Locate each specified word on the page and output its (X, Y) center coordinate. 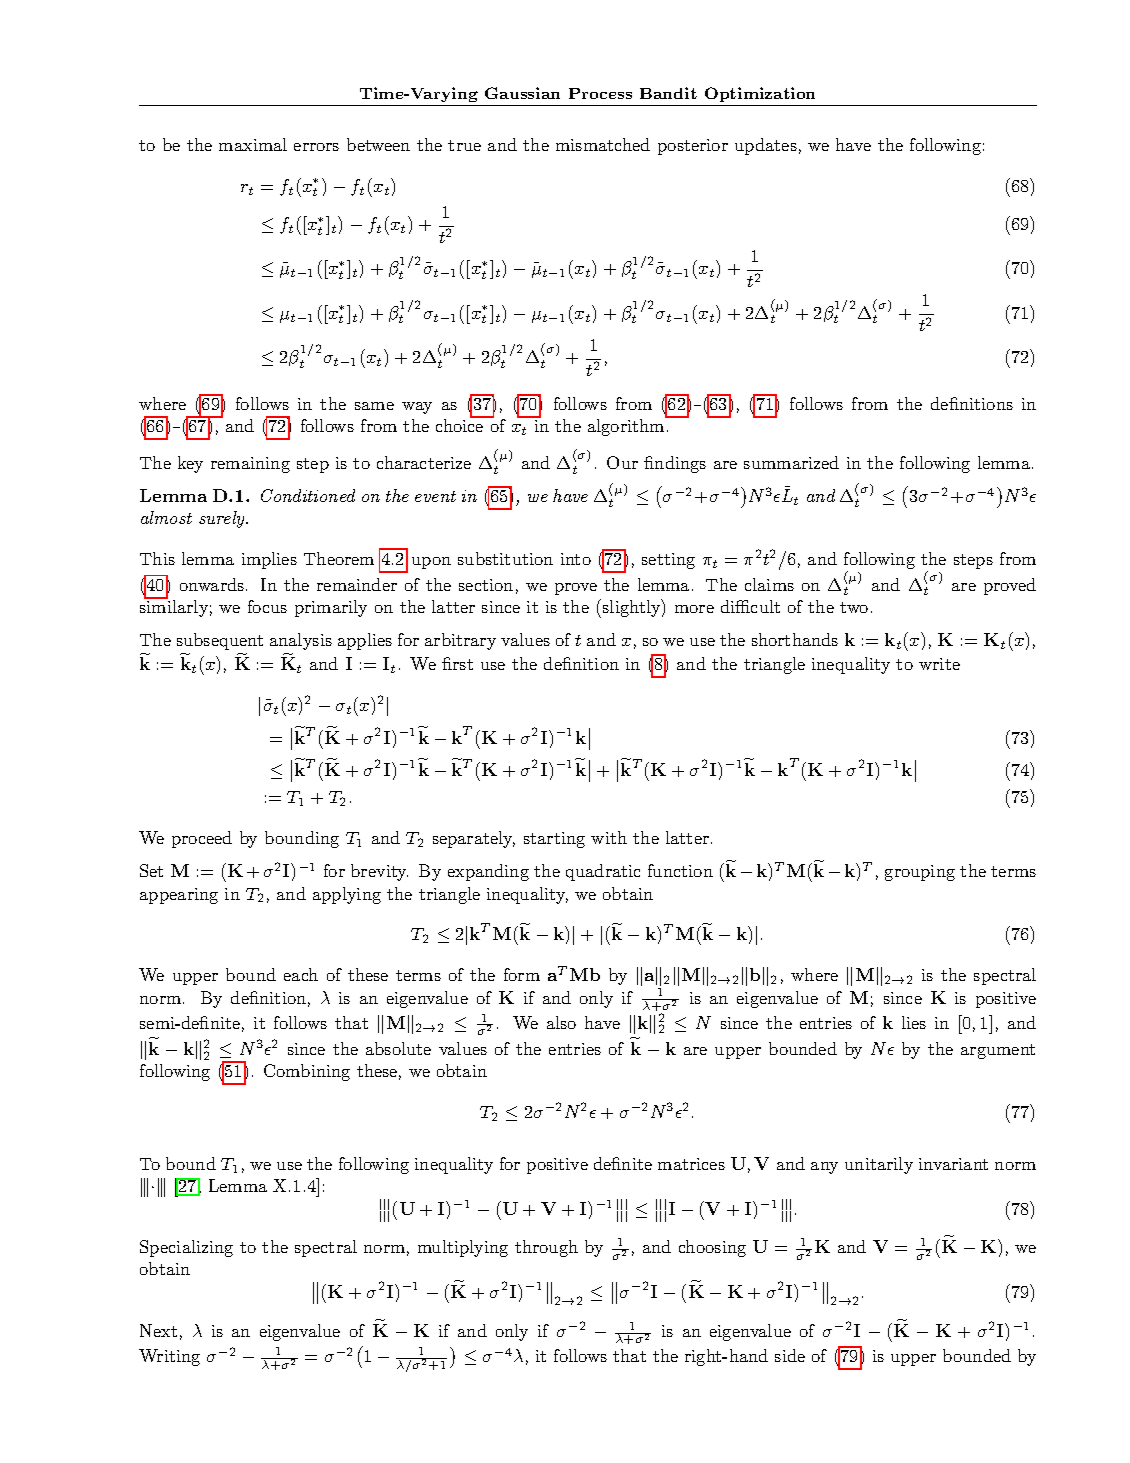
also (561, 1022)
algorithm (626, 427)
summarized (791, 462)
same (374, 406)
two (854, 607)
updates (766, 146)
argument (998, 1051)
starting (554, 840)
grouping (920, 873)
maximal (253, 144)
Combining (307, 1072)
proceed (202, 839)
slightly (631, 608)
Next (158, 1330)
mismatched (603, 144)
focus (267, 606)
